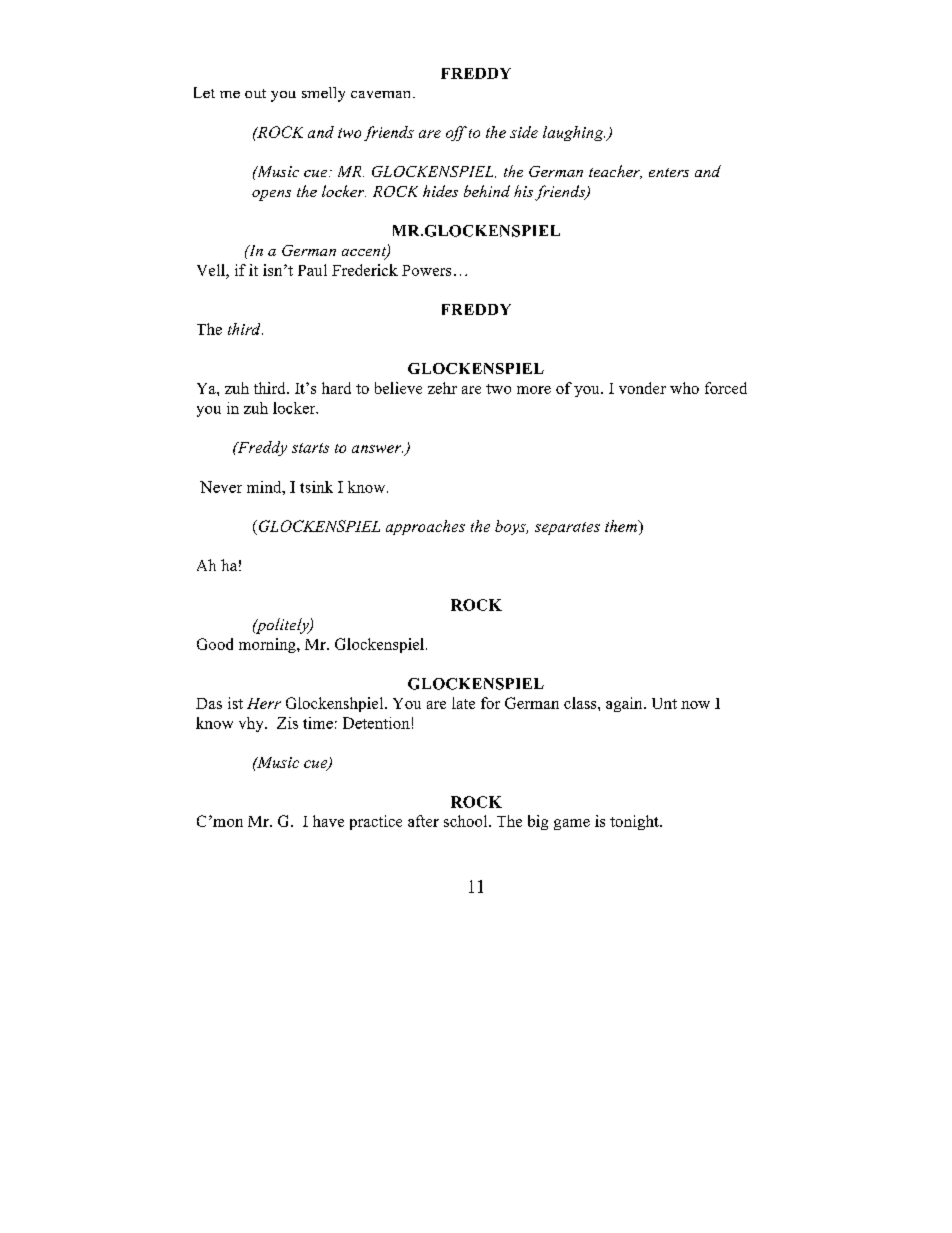 This document has height=1233, width=952. Describe the element at coordinates (328, 821) in the document. I see `have` at that location.
